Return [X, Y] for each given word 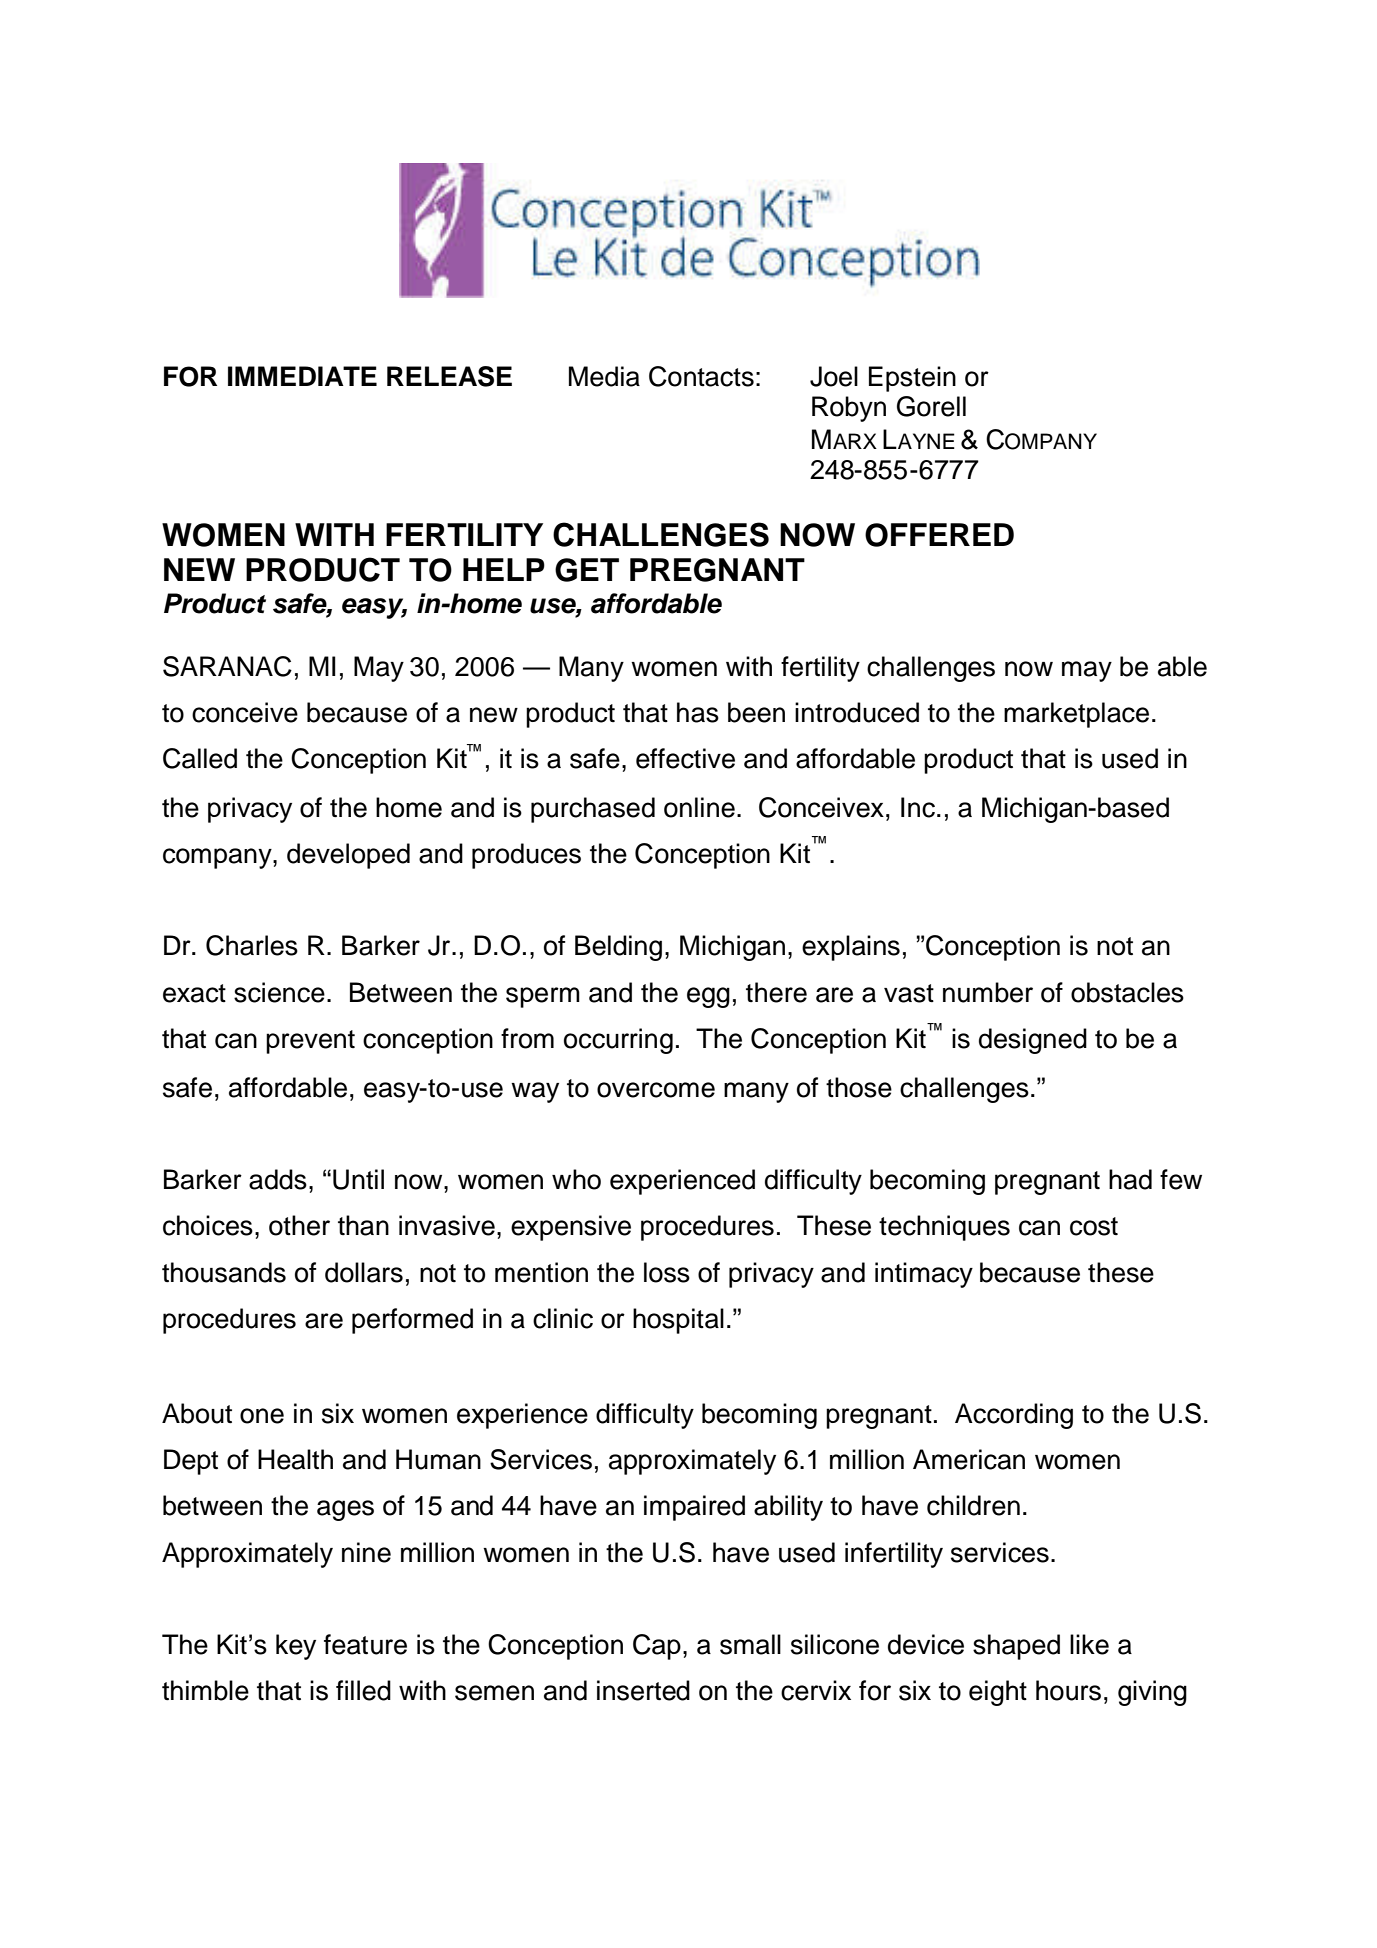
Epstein [912, 379]
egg [708, 997]
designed [1033, 1041]
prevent [310, 1042]
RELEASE [449, 376]
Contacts [701, 376]
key [296, 1647]
